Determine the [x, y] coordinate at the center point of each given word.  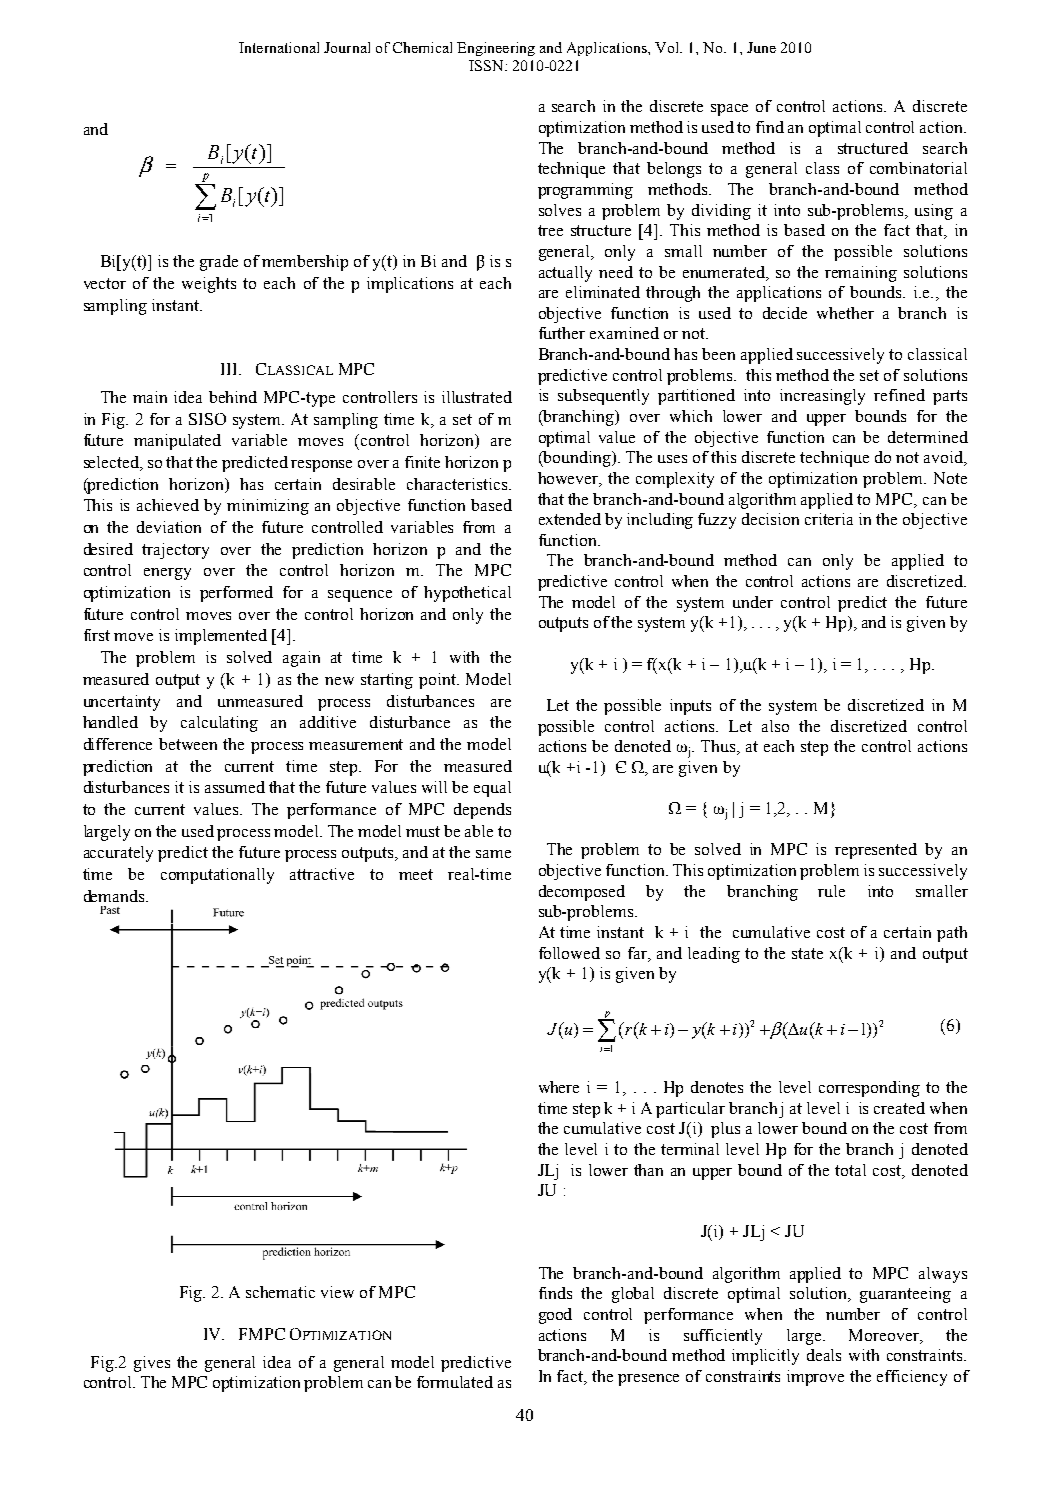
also [775, 726]
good [555, 1316]
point [439, 681]
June [761, 47]
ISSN [487, 65]
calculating [219, 724]
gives [152, 1364]
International [279, 47]
